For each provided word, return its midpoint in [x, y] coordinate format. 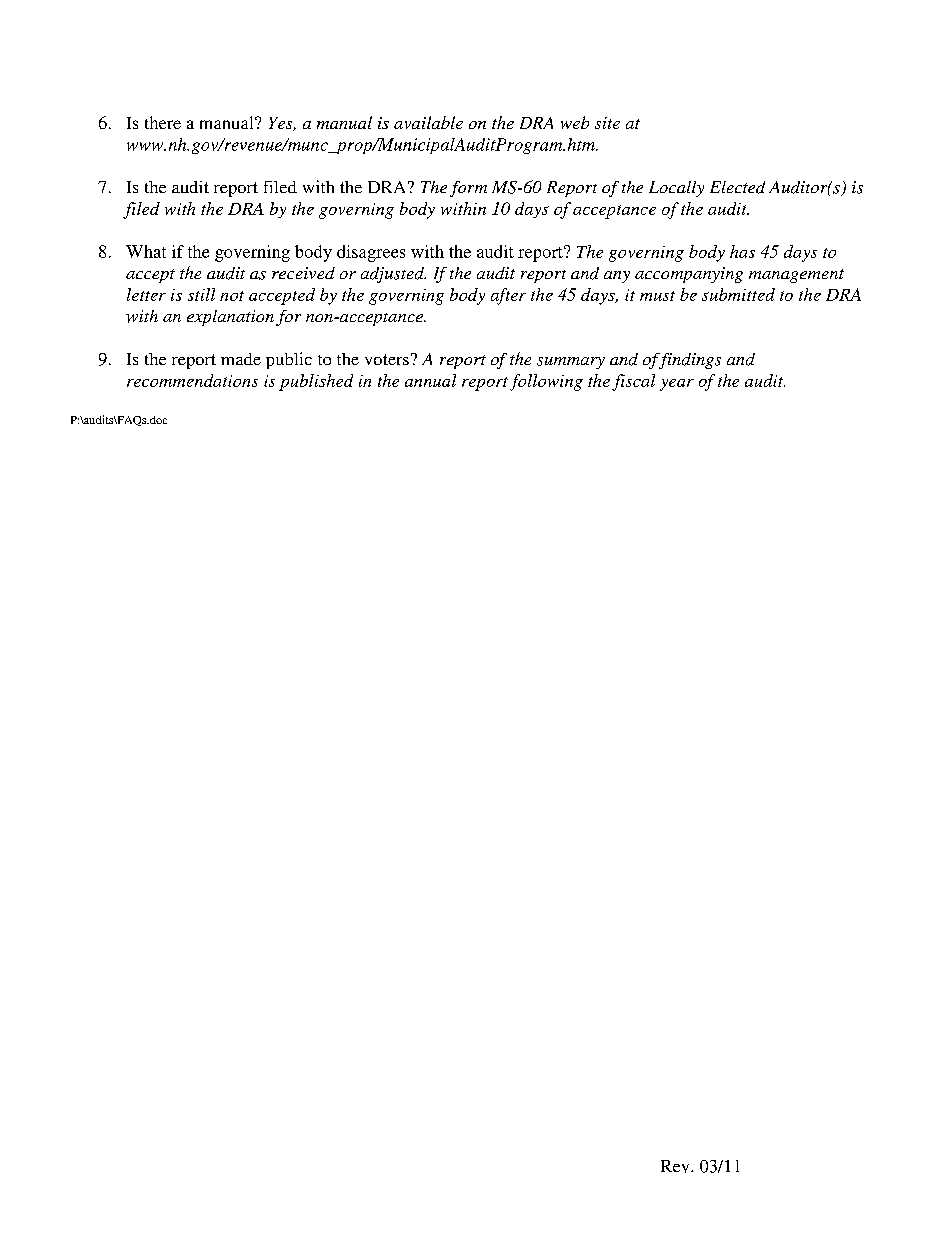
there [163, 122]
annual [430, 380]
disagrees [371, 253]
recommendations [192, 380]
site [607, 123]
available [428, 122]
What [146, 251]
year [677, 385]
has [742, 251]
